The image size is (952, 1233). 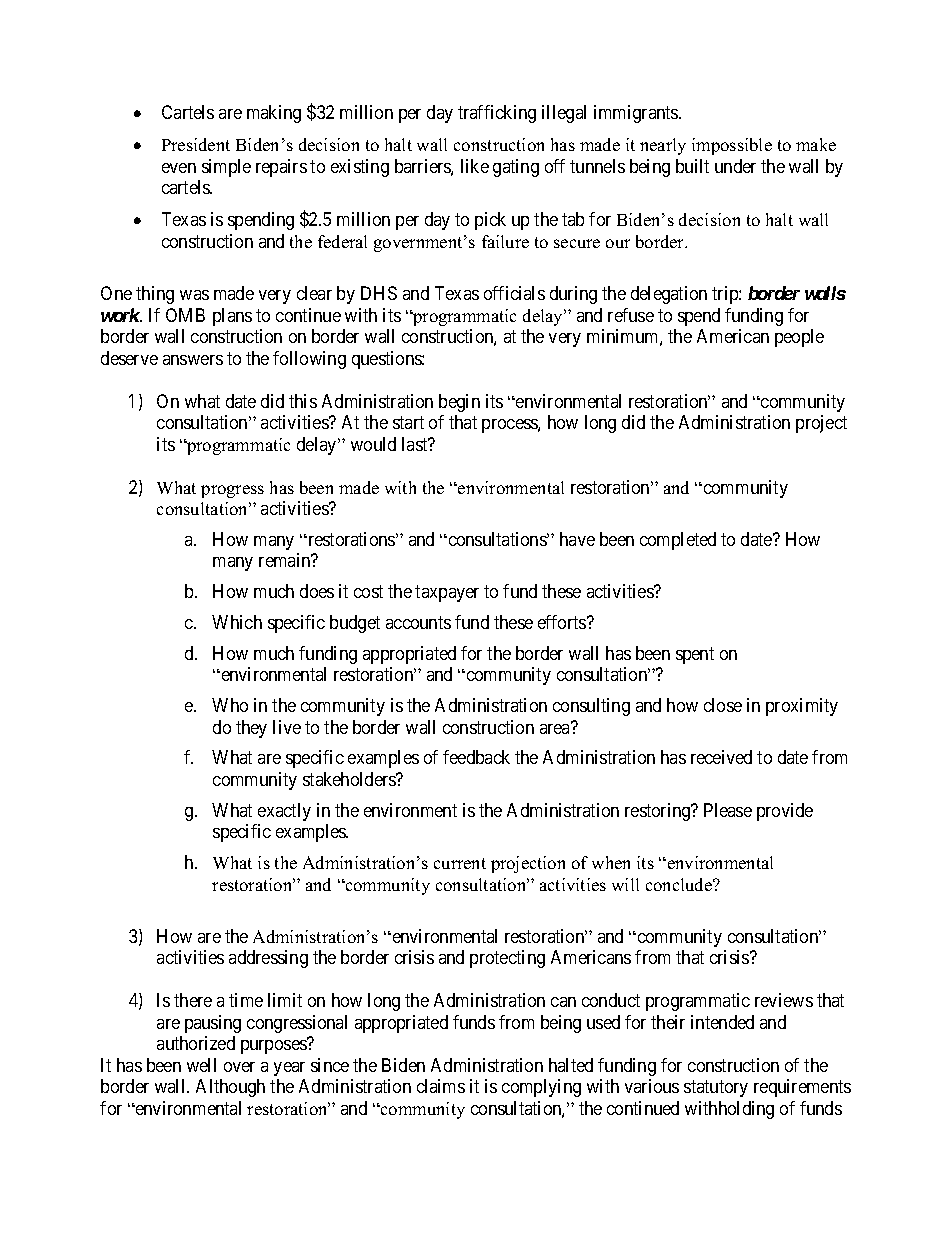 I want to click on feedback, so click(x=476, y=757).
